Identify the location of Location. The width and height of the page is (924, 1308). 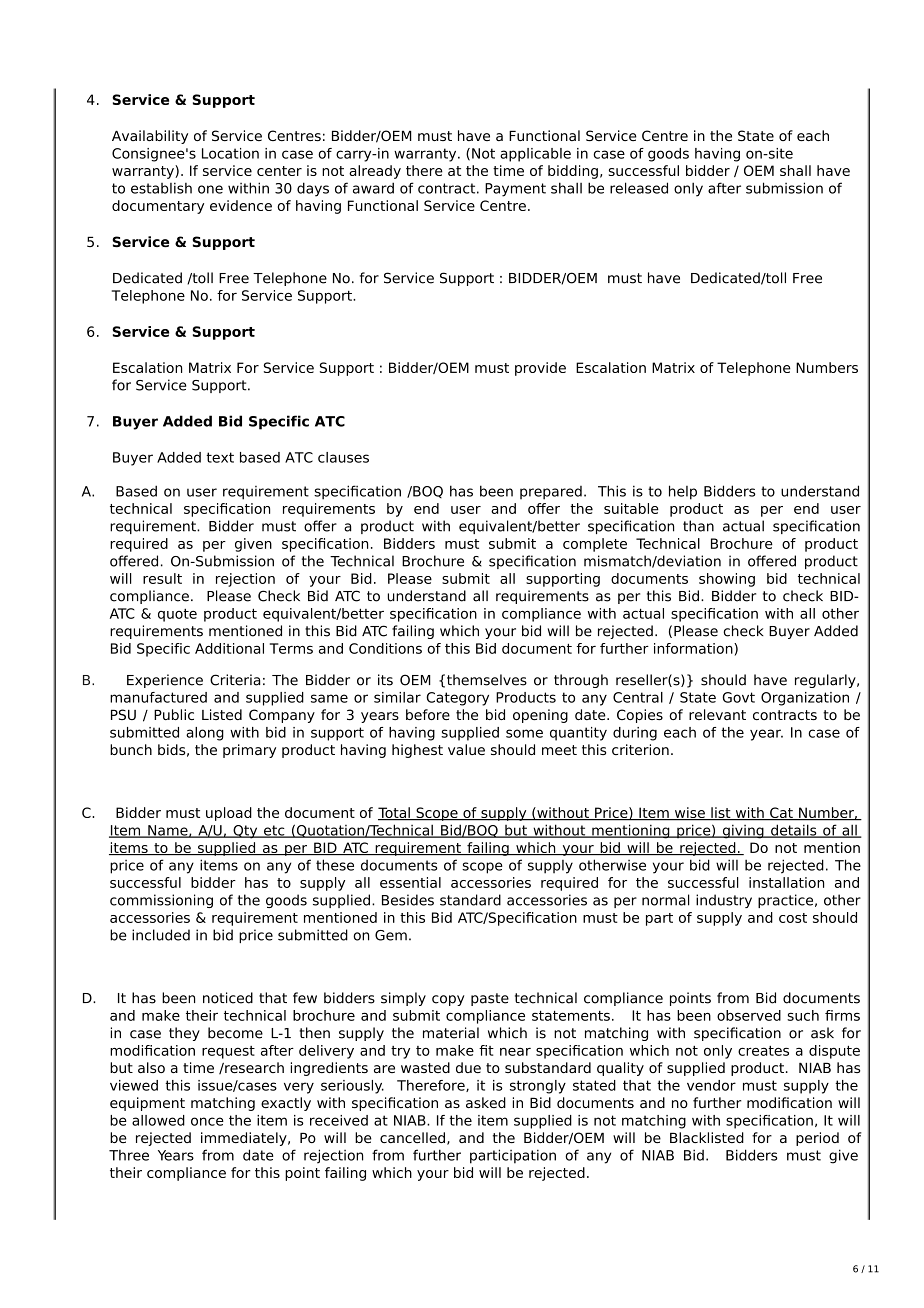
(230, 153).
